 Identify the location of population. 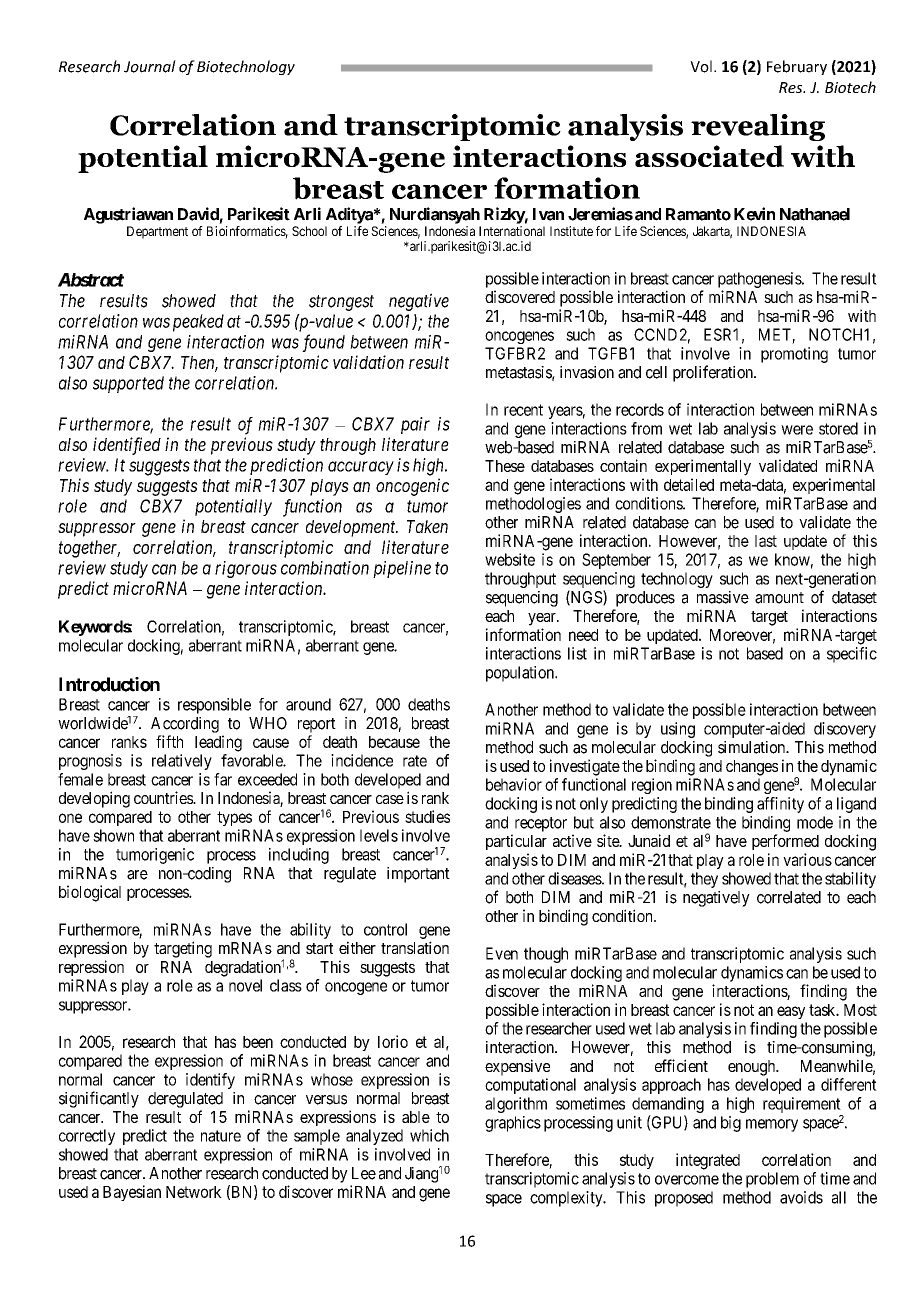
(521, 674).
